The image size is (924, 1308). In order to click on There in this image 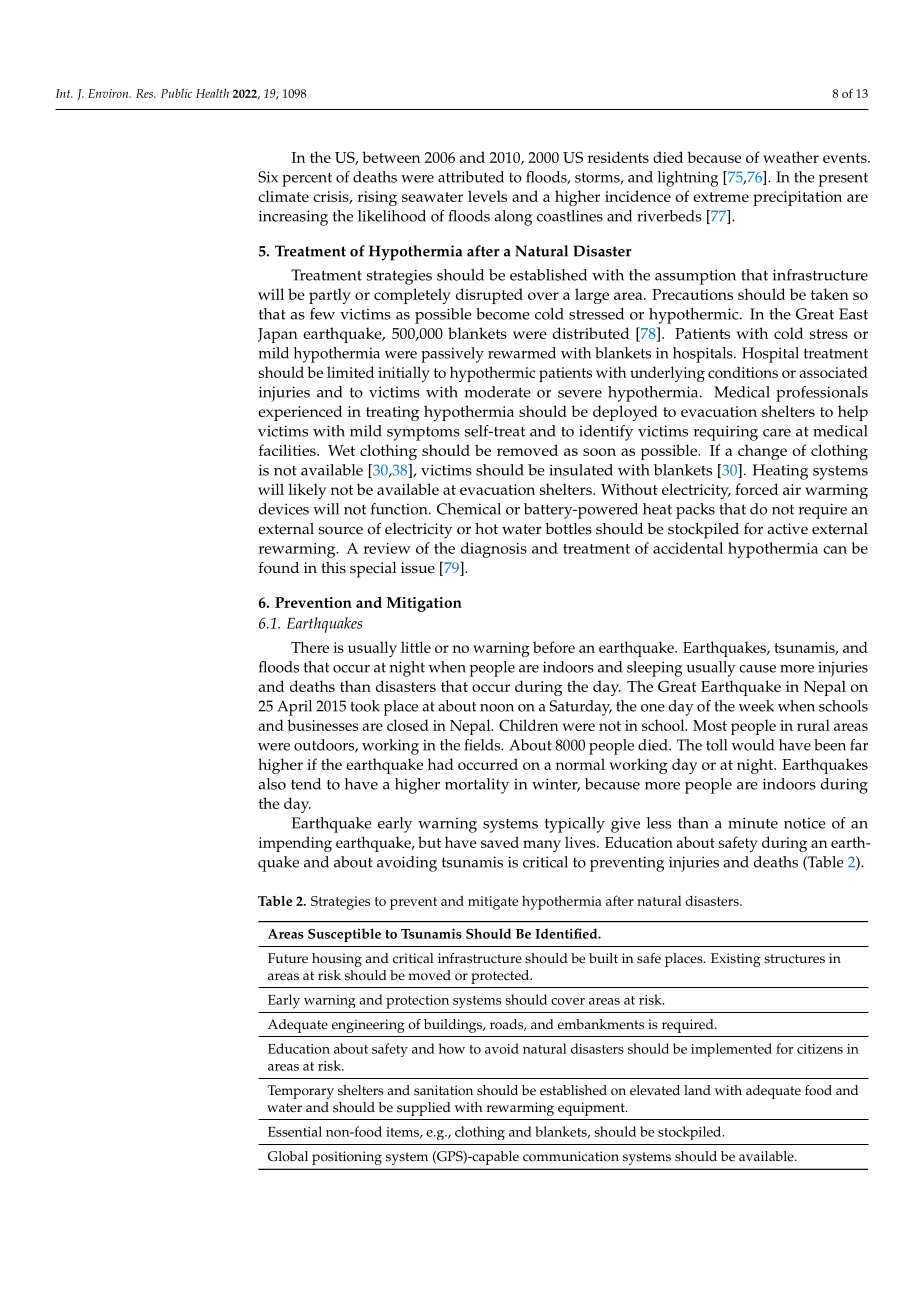, I will do `click(310, 647)`.
